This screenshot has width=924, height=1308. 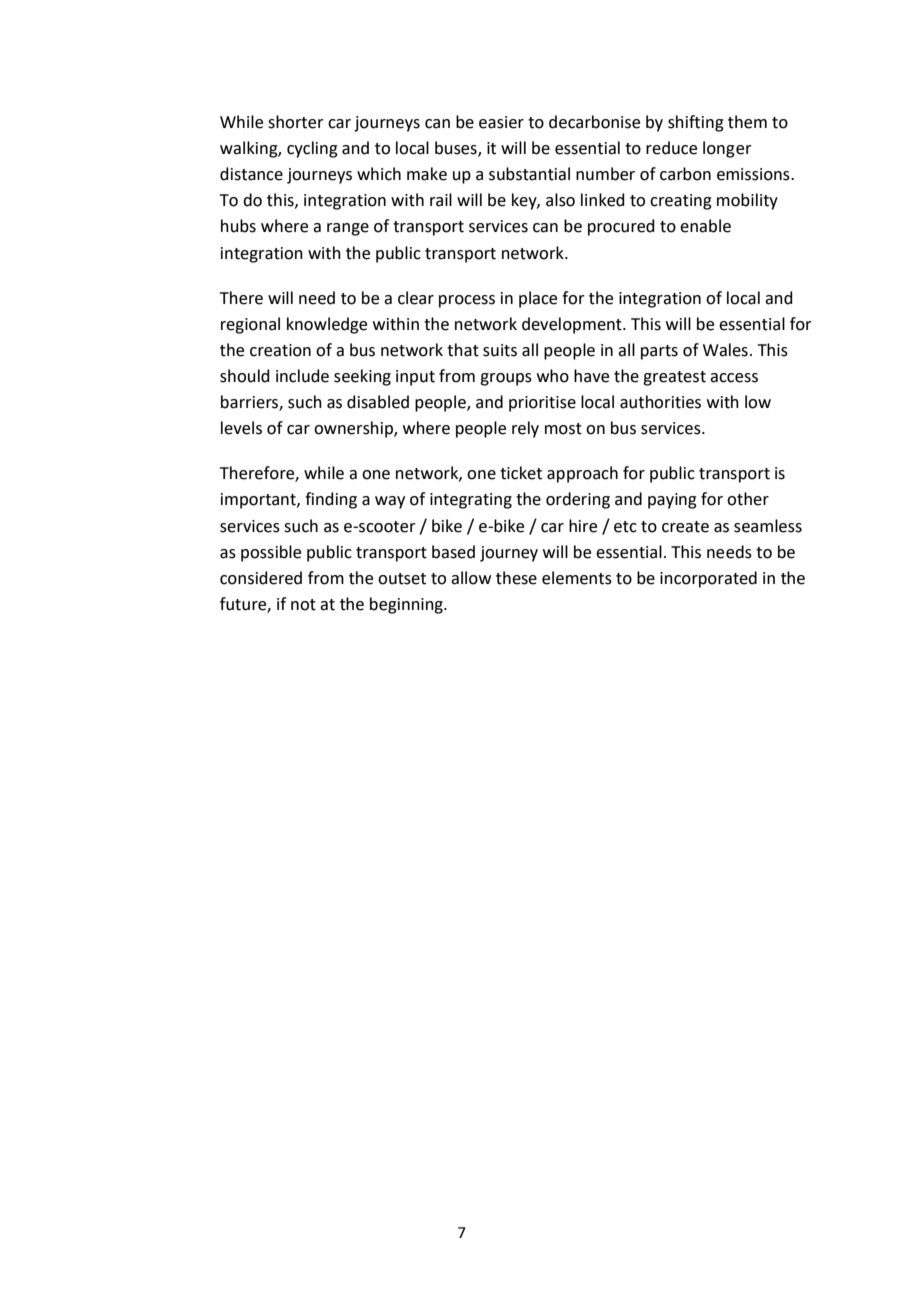 I want to click on incorporated, so click(x=708, y=579).
